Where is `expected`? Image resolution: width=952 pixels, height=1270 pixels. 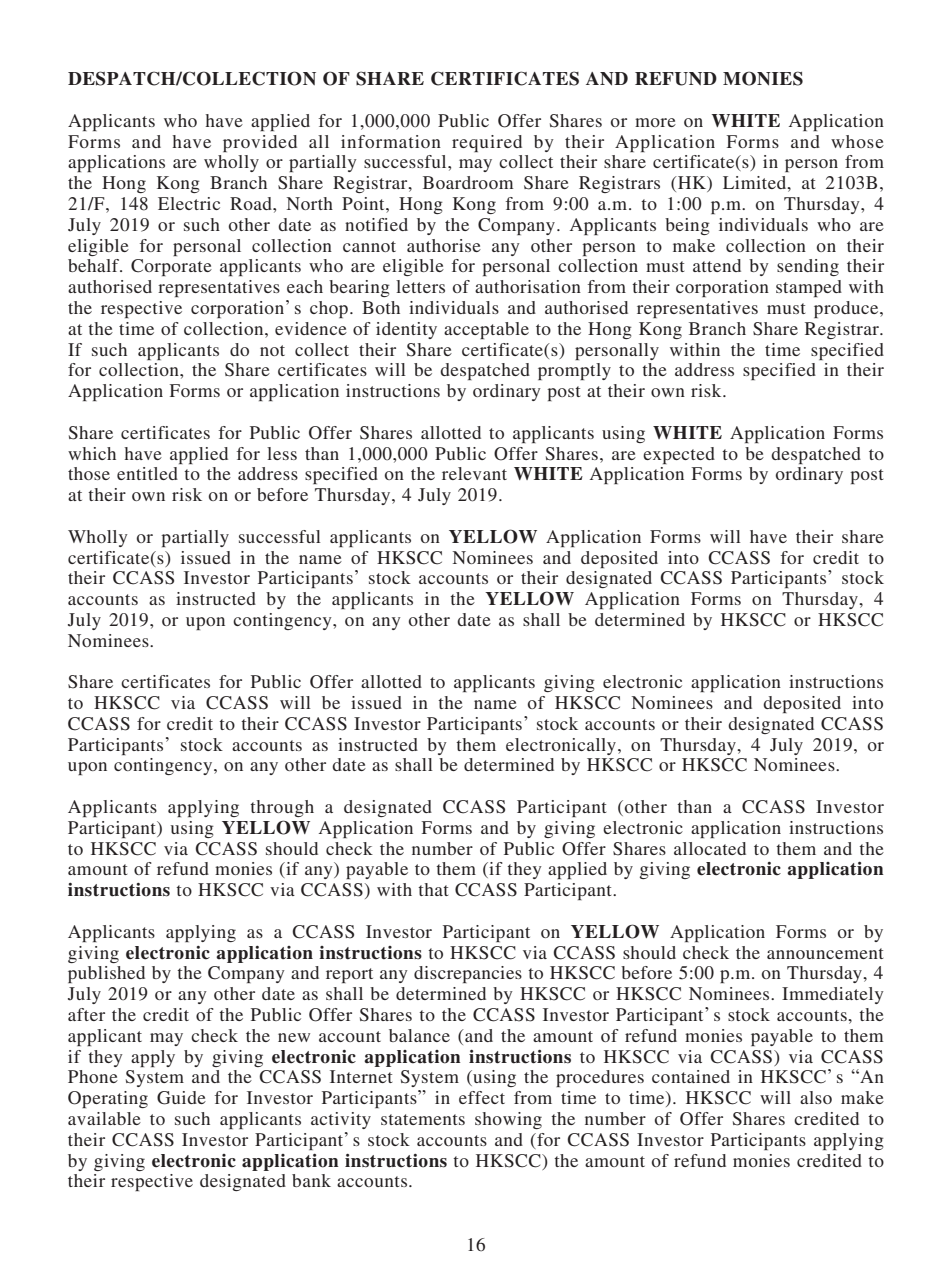
expected is located at coordinates (679, 455).
